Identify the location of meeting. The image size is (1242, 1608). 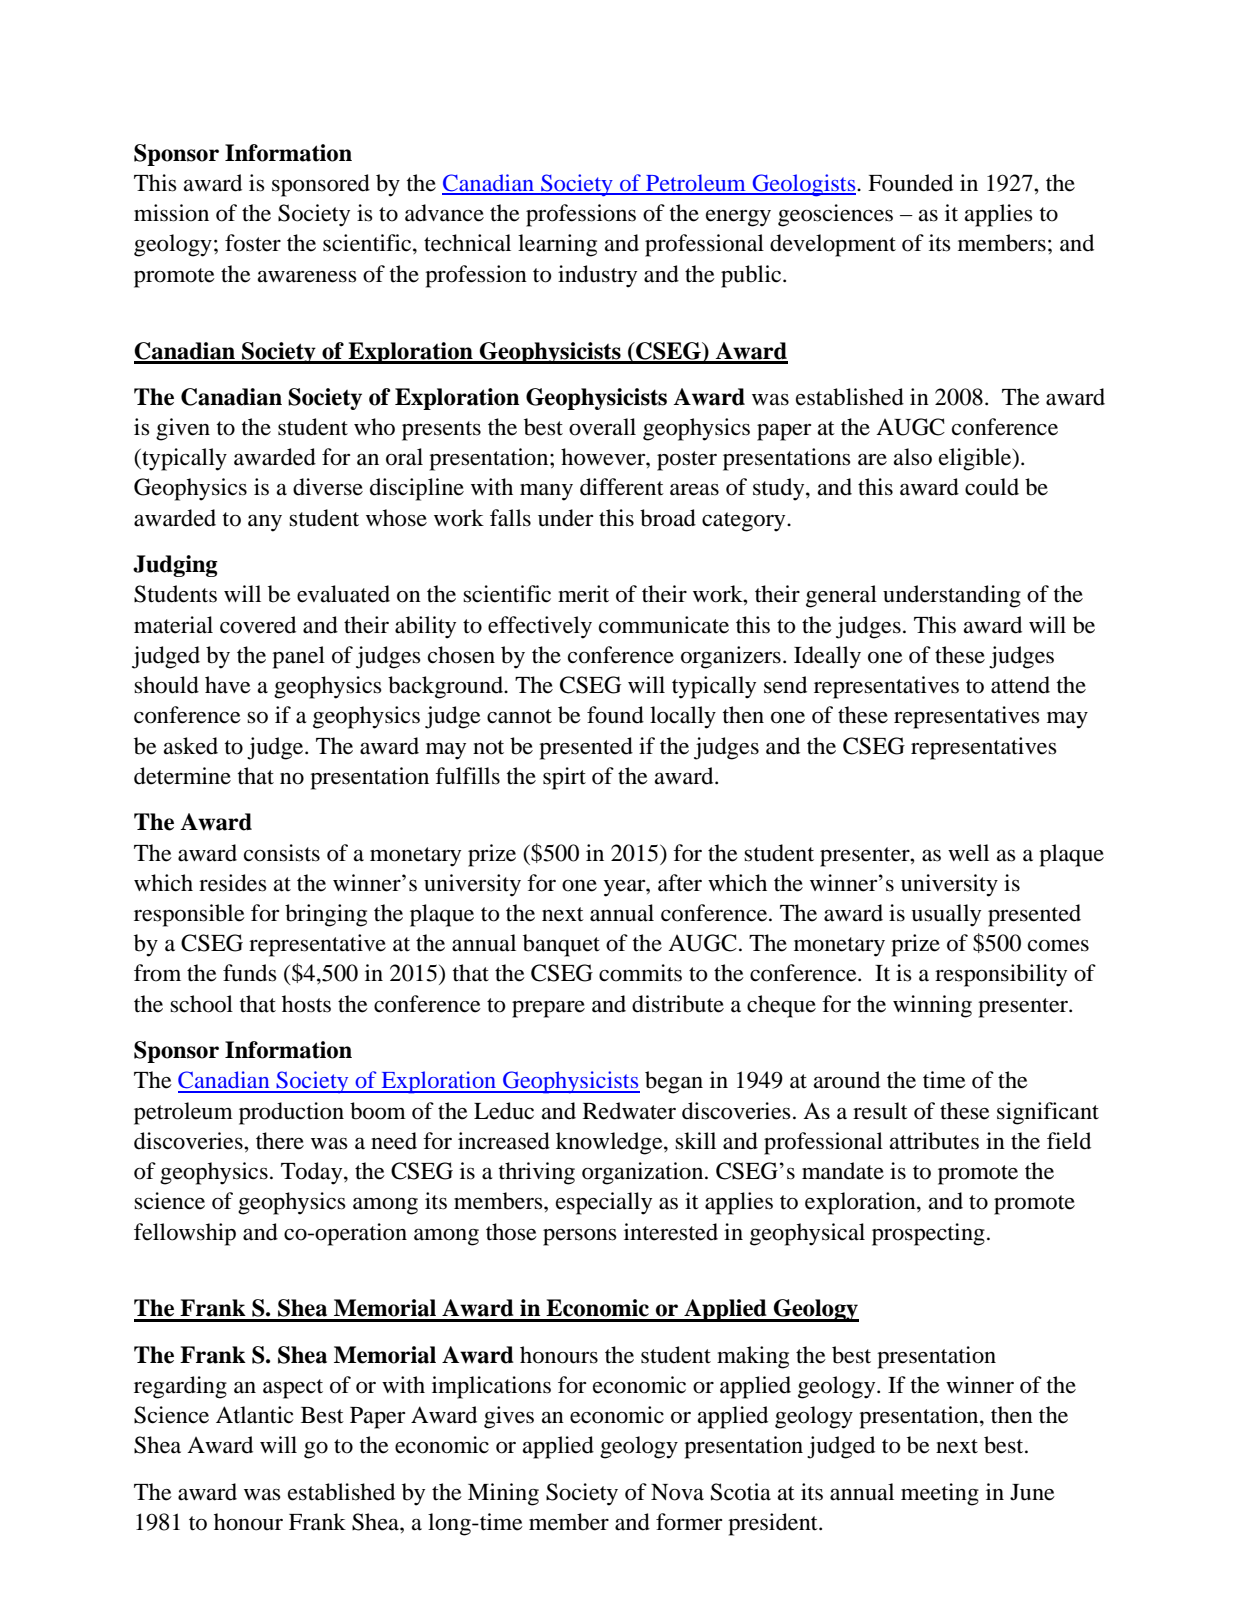
(940, 1494).
